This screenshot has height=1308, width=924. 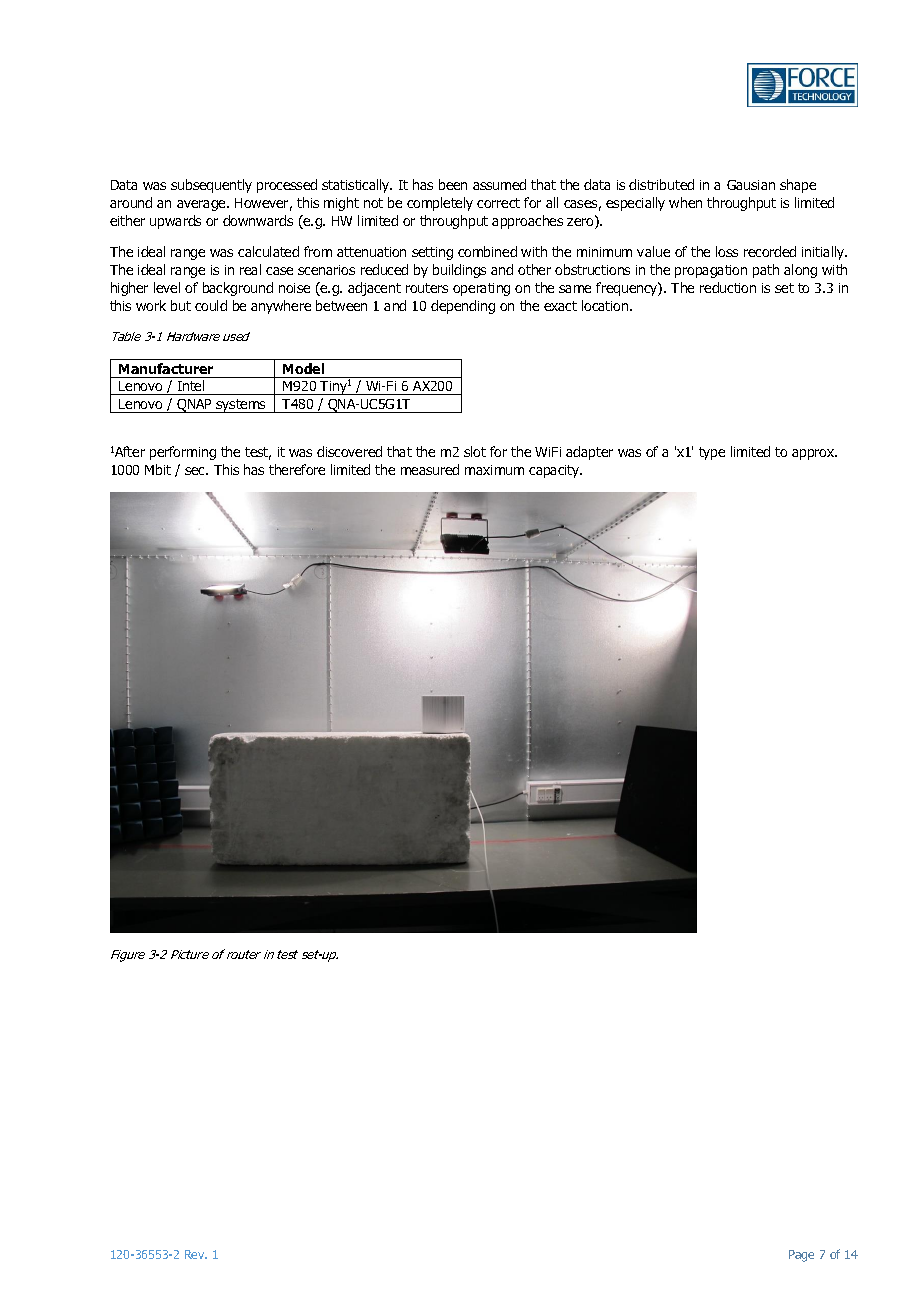 What do you see at coordinates (712, 453) in the screenshot?
I see `type` at bounding box center [712, 453].
